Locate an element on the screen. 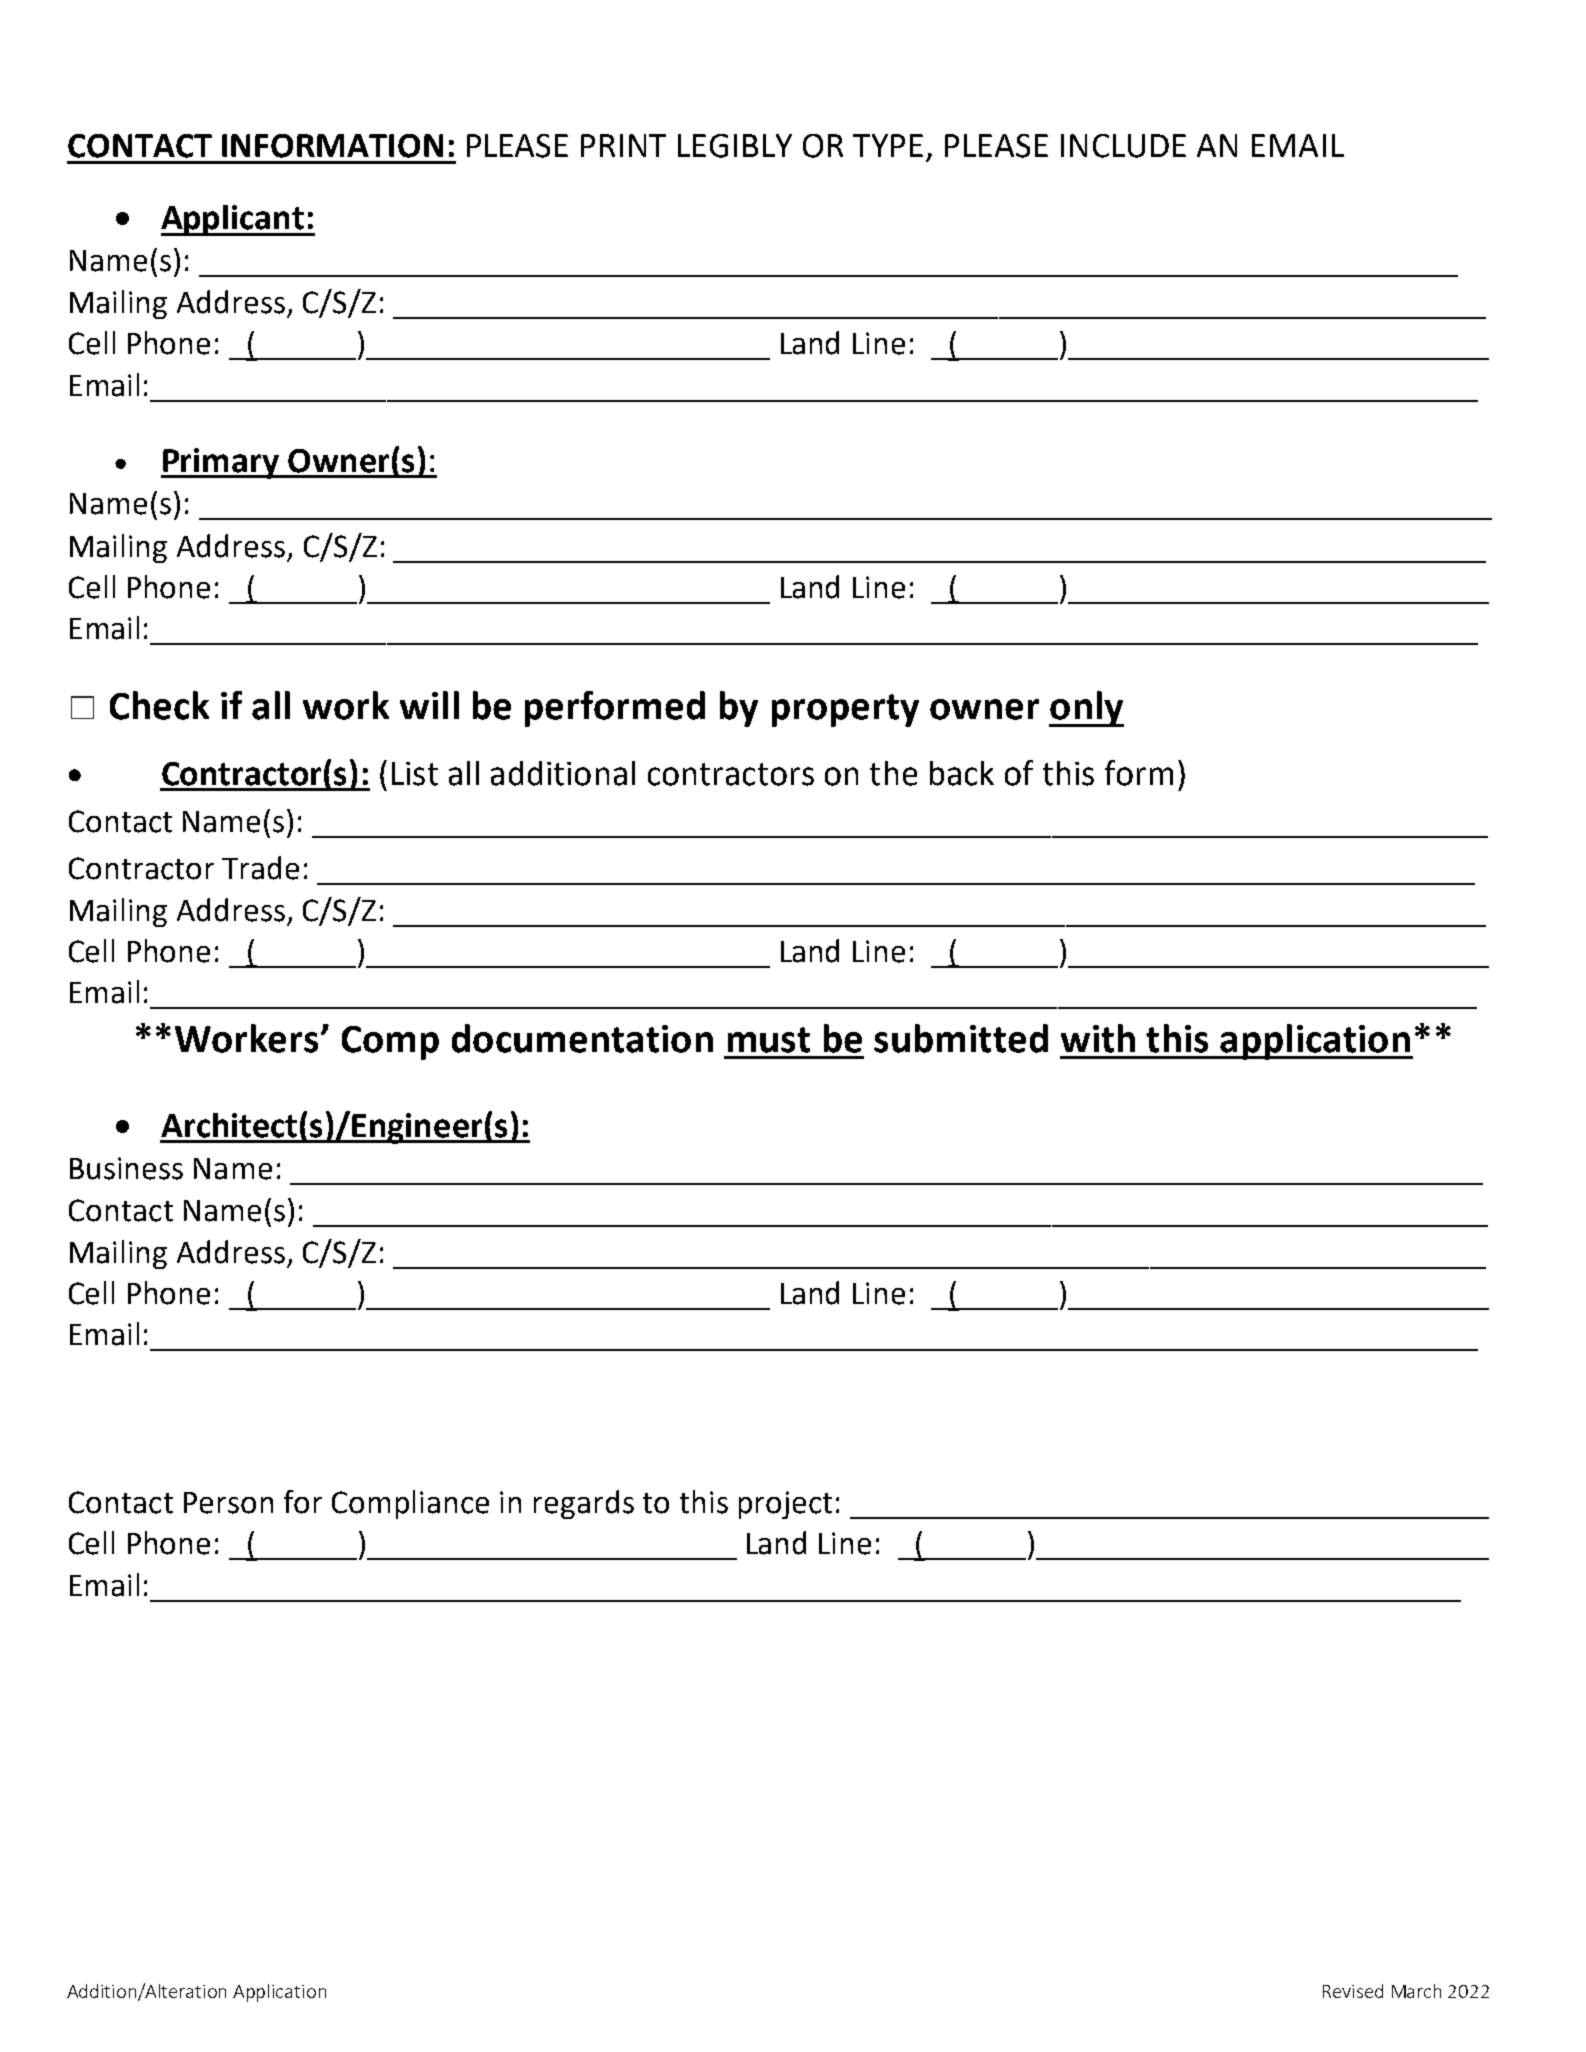 The image size is (1586, 2052). March is located at coordinates (1416, 1991).
